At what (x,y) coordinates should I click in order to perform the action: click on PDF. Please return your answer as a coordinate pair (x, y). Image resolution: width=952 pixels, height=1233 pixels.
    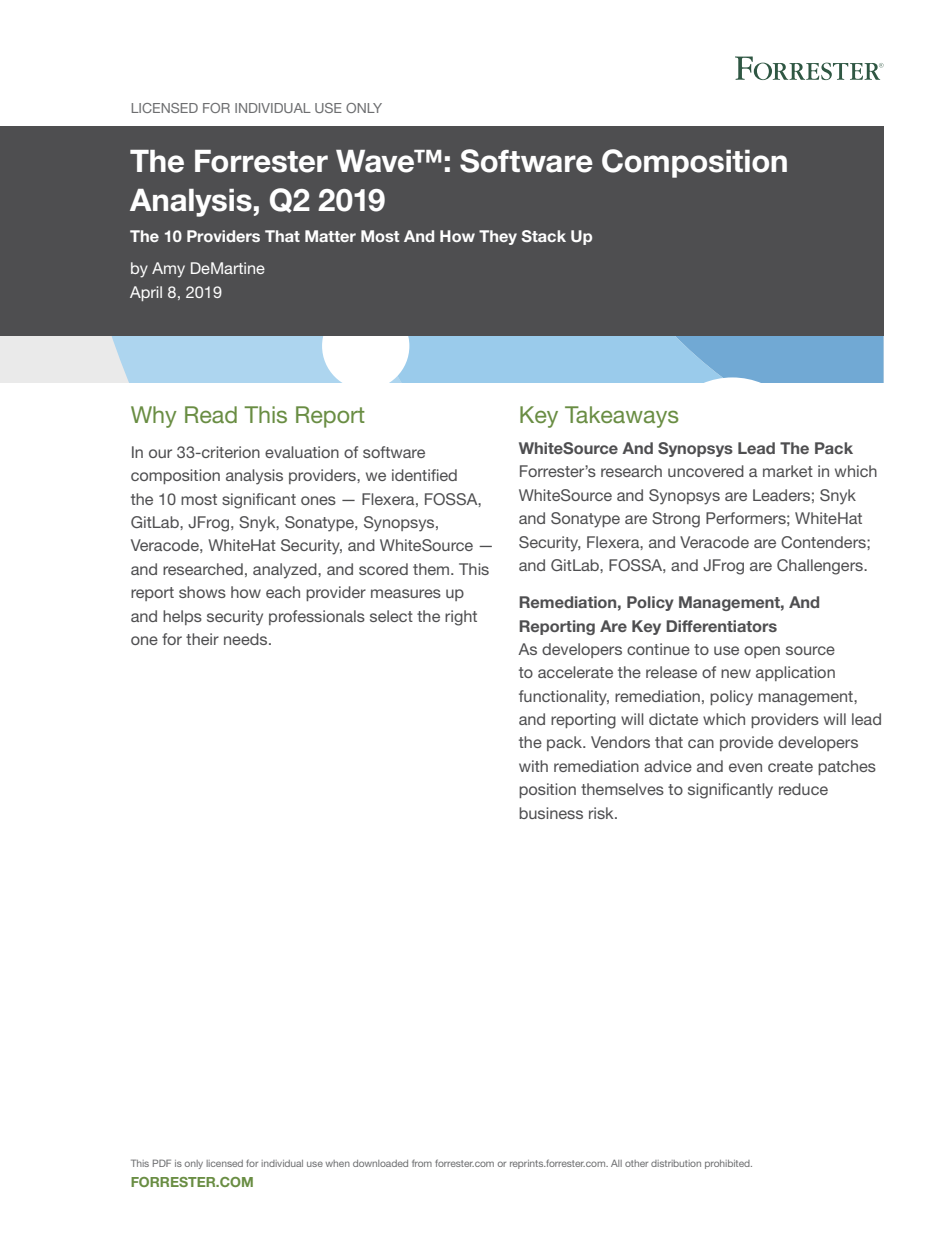
    Looking at the image, I should click on (162, 1163).
